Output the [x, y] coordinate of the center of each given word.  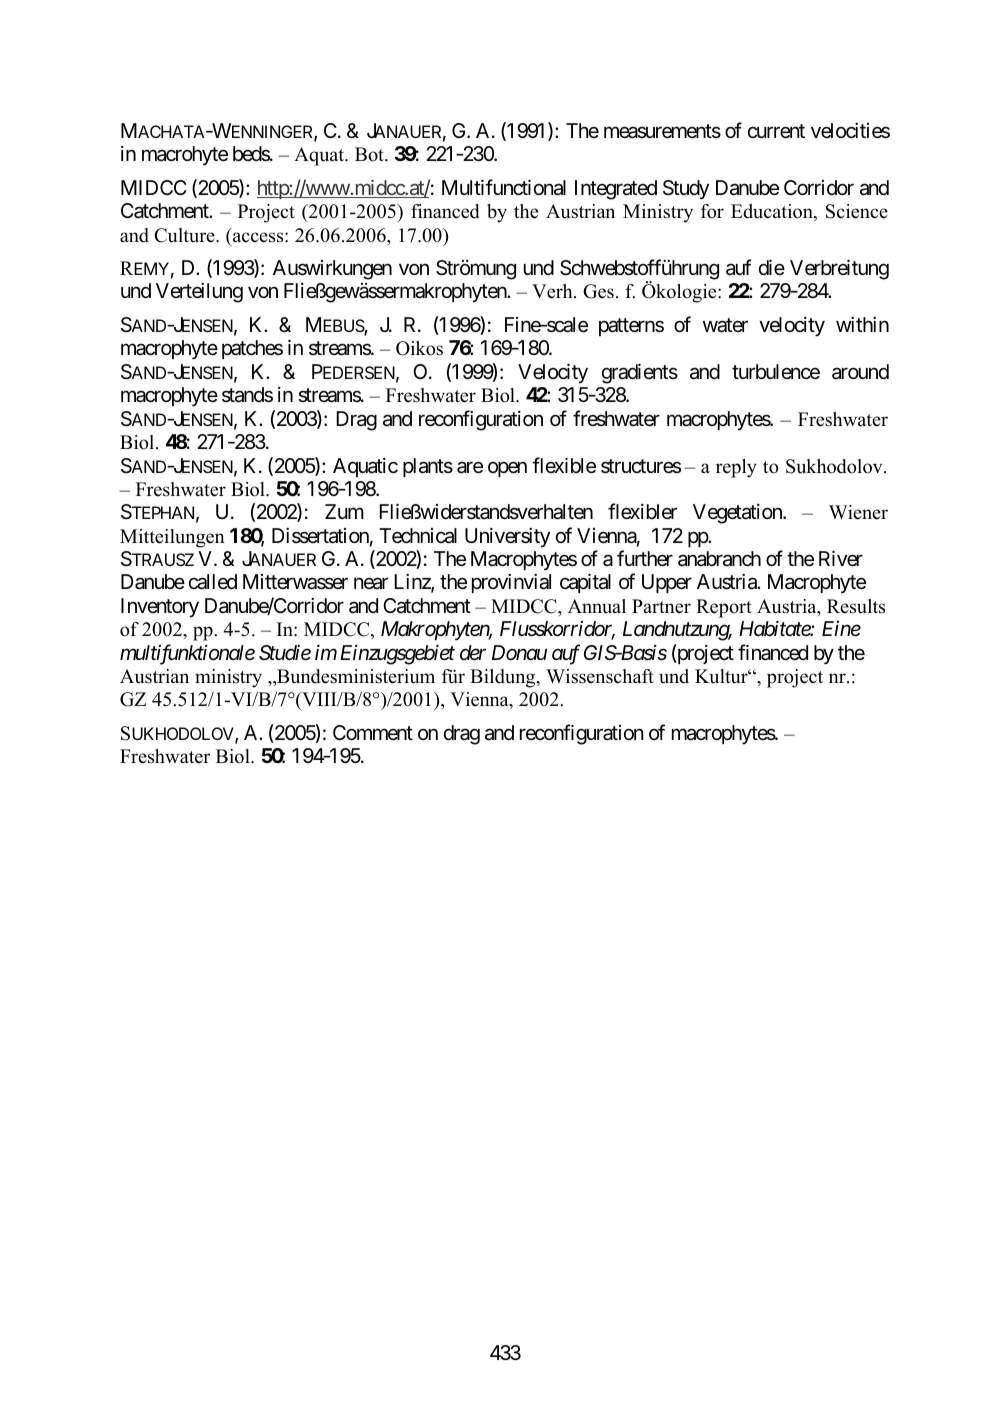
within [862, 324]
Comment [373, 733]
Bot [370, 154]
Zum [344, 511]
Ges [598, 291]
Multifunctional [504, 187]
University [507, 537]
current [776, 131]
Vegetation [738, 514]
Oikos [419, 348]
